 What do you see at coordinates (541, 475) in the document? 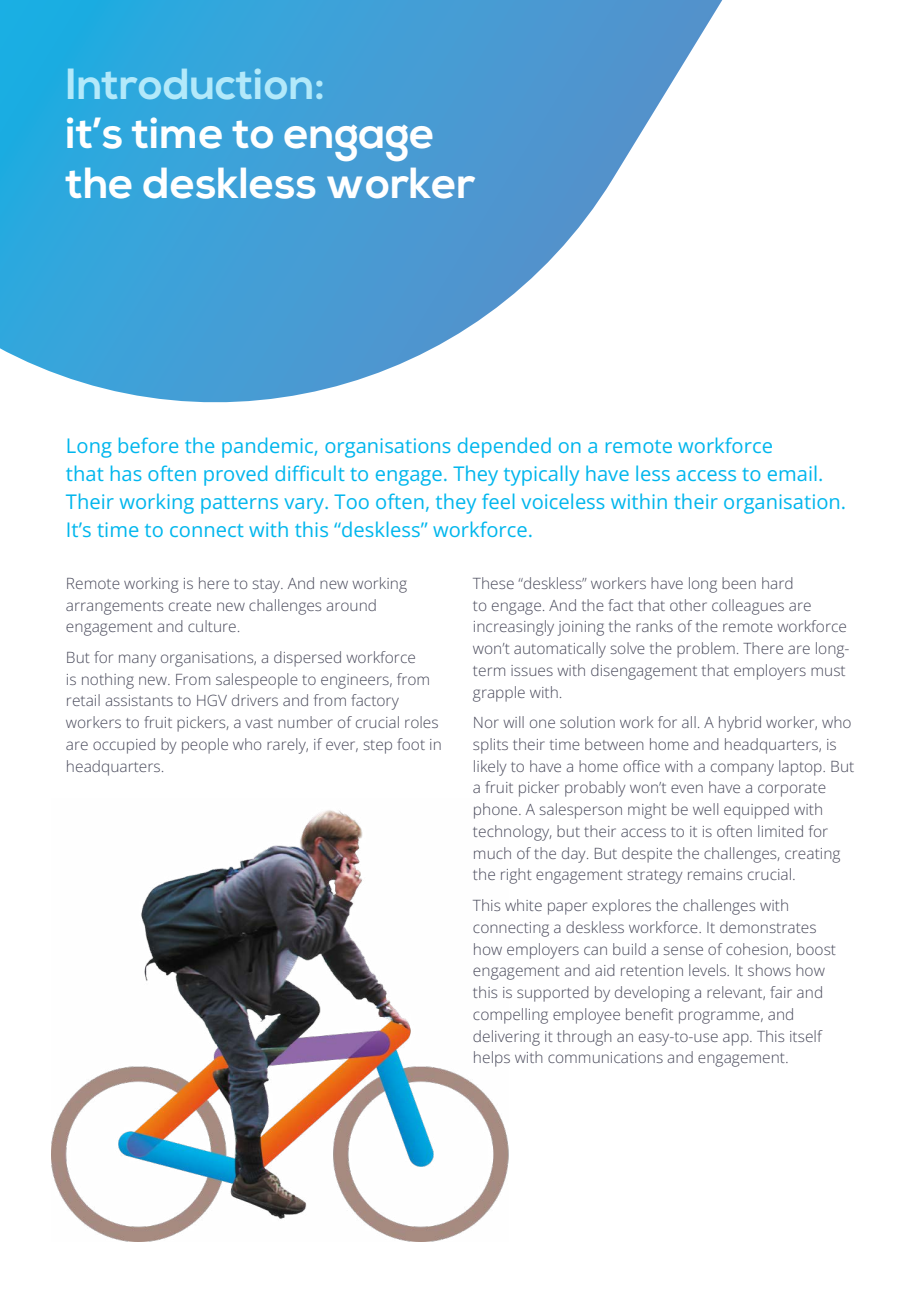
I see `typically` at bounding box center [541, 475].
